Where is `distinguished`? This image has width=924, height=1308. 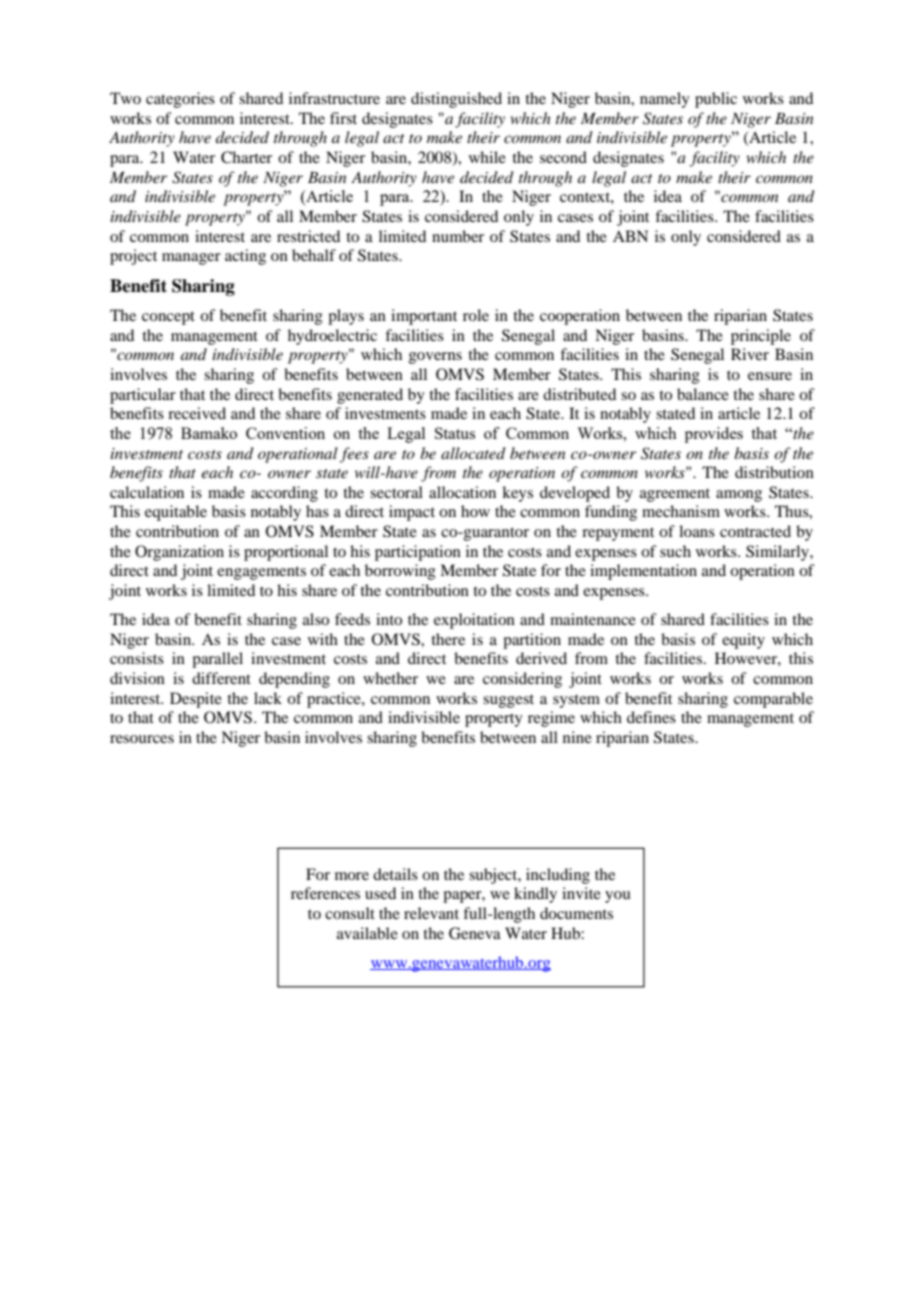
distinguished is located at coordinates (456, 100).
